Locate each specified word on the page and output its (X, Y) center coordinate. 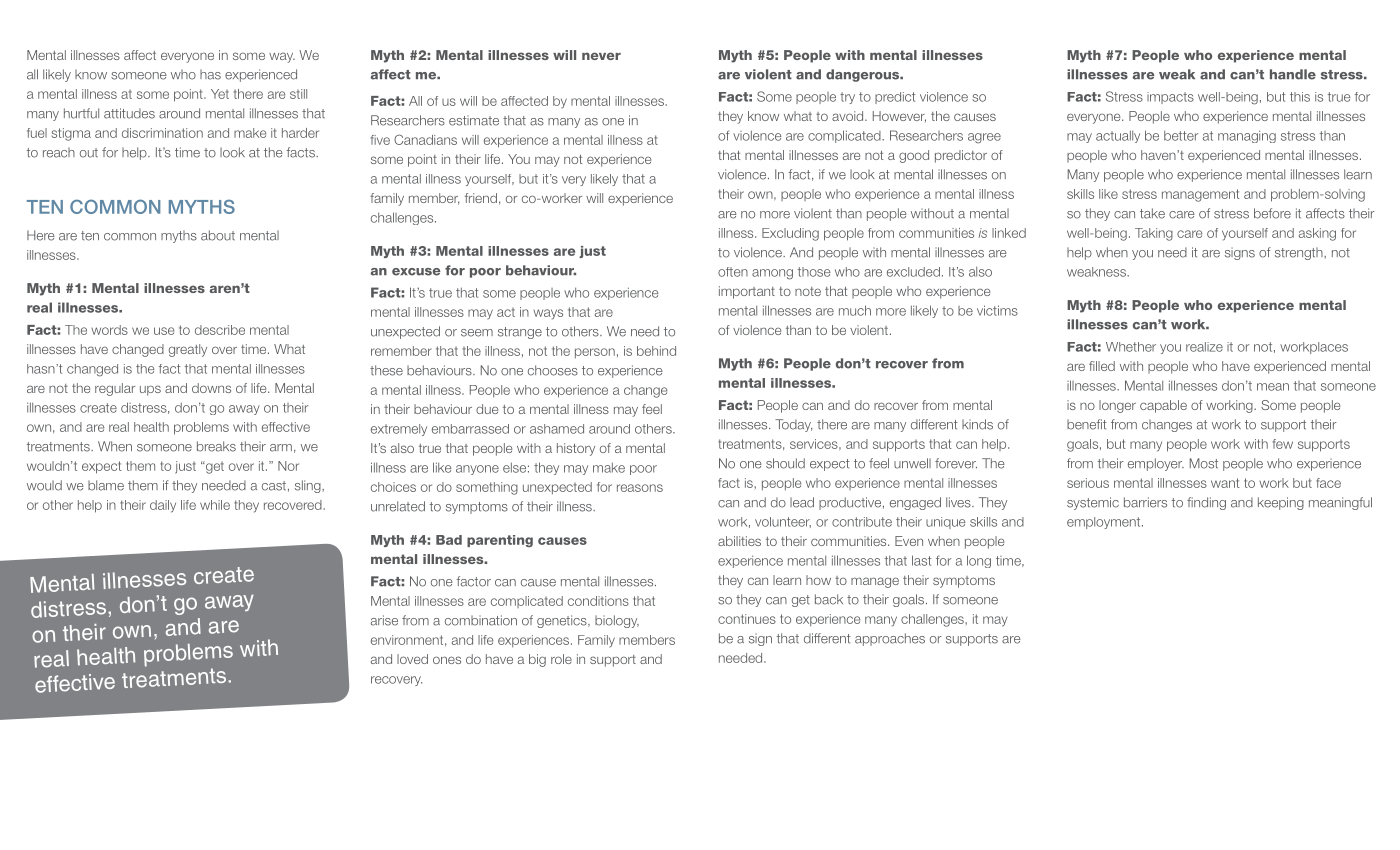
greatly (188, 350)
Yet (220, 94)
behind (656, 351)
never (601, 56)
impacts (1170, 98)
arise (384, 620)
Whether (1131, 347)
